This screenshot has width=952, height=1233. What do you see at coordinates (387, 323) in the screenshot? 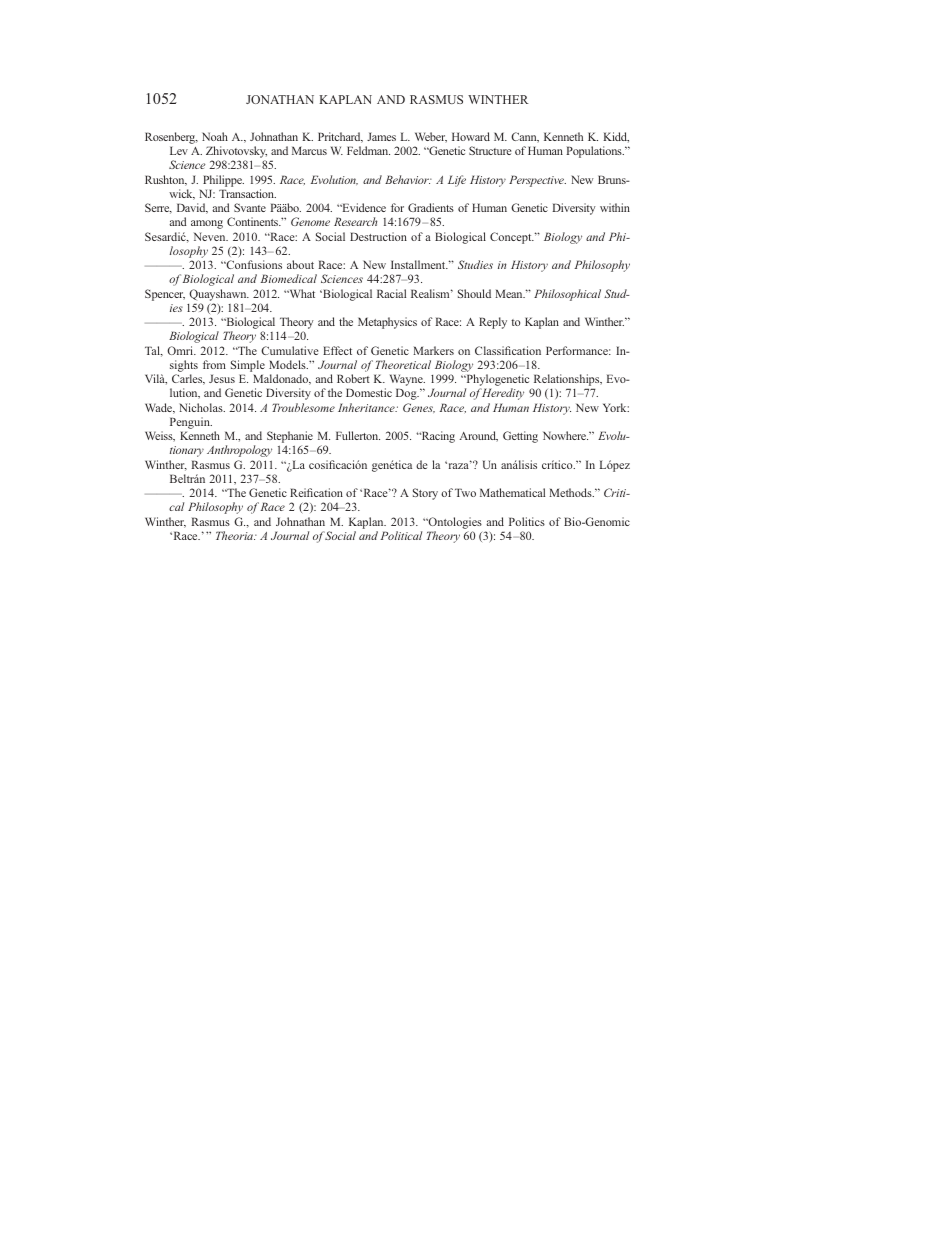
I see `Metaphysics` at bounding box center [387, 323].
